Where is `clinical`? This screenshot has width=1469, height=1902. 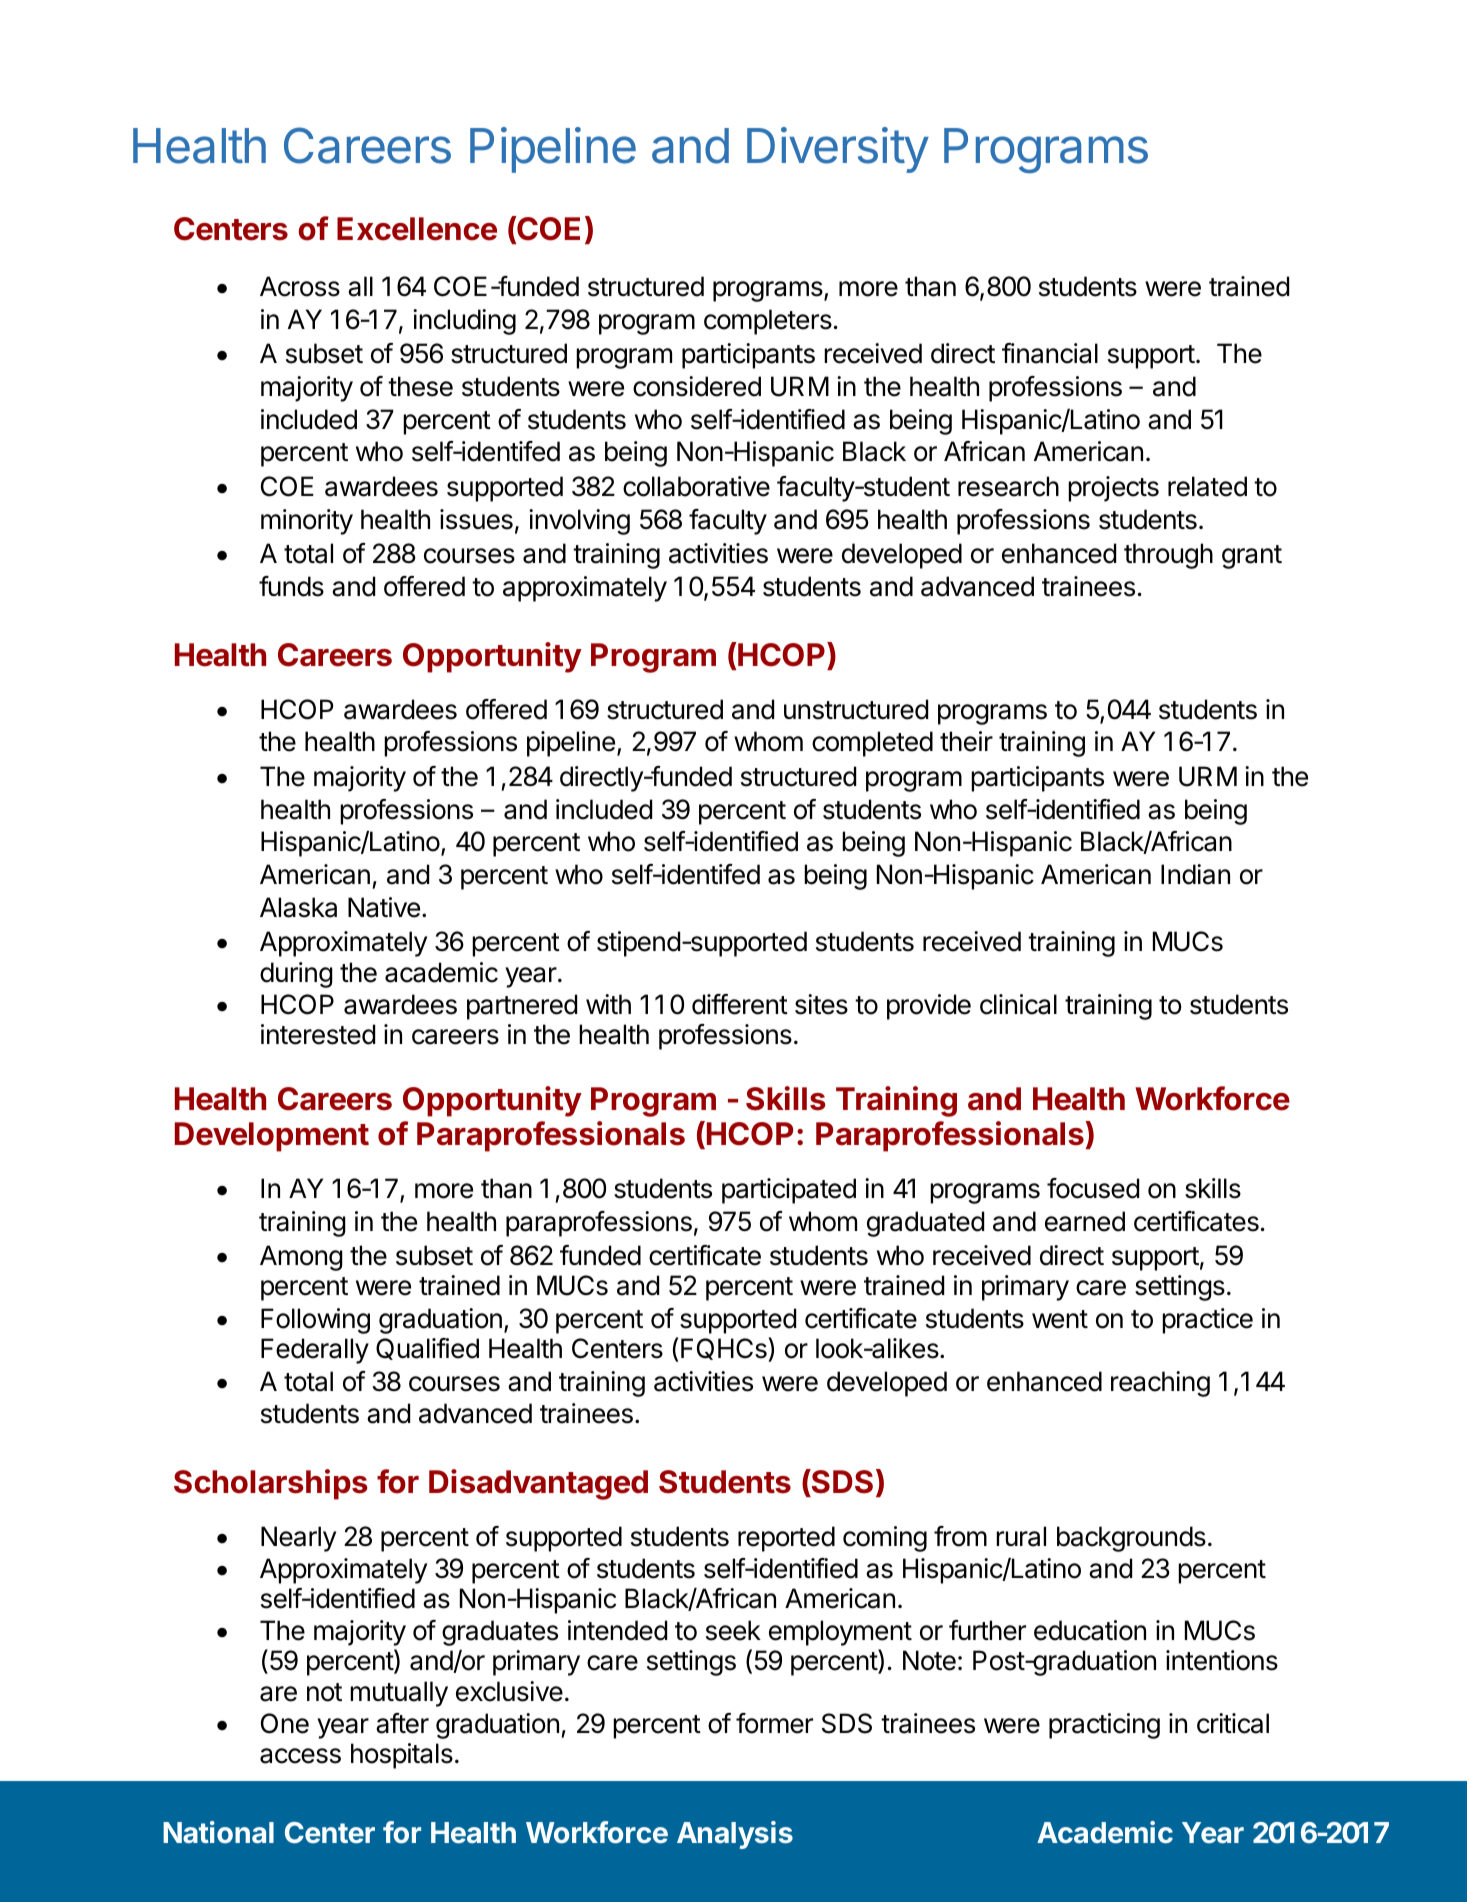 clinical is located at coordinates (1018, 1004).
